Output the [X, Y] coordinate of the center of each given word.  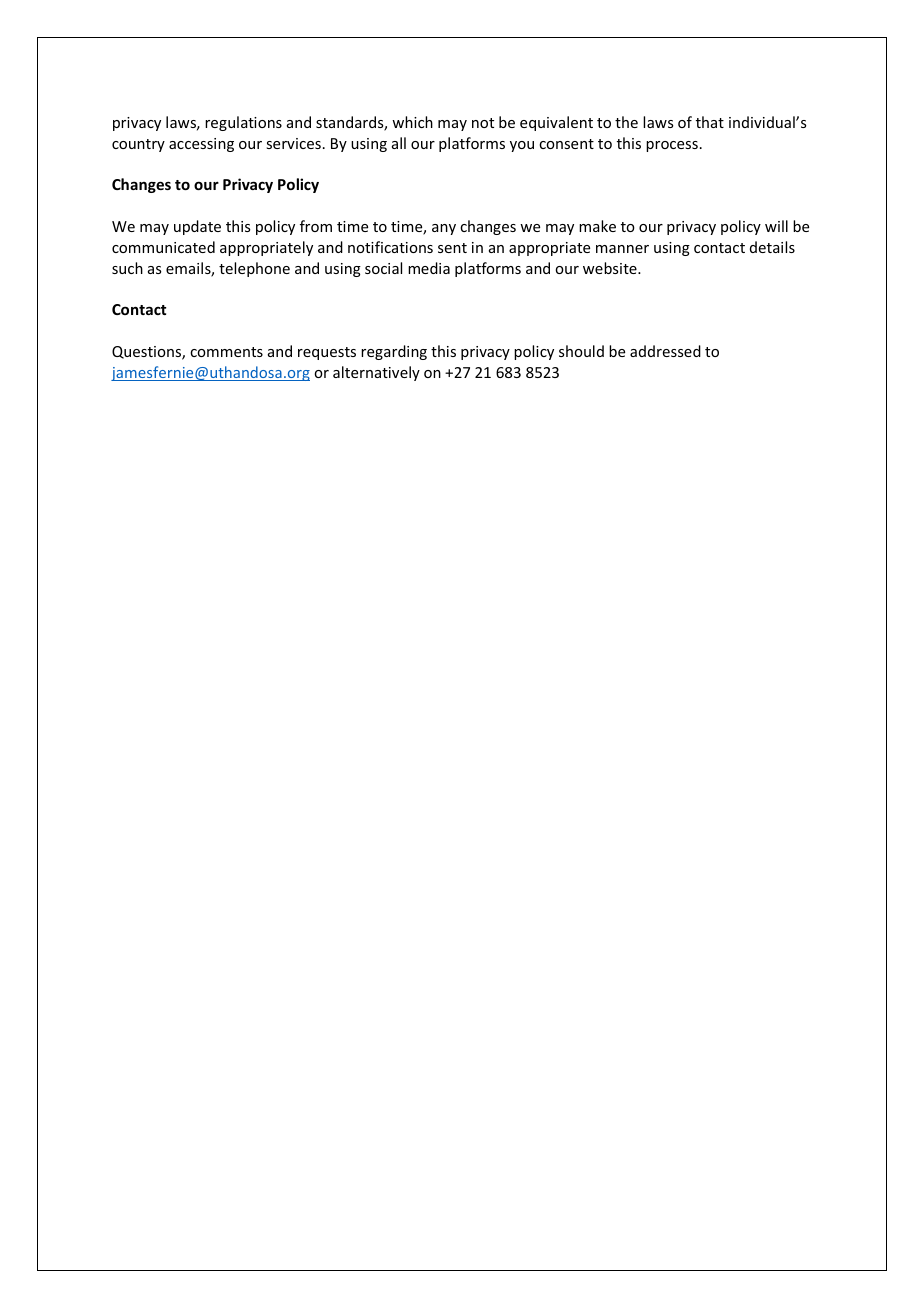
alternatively [376, 373]
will [776, 226]
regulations [243, 123]
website [611, 268]
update [197, 227]
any [444, 229]
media [429, 268]
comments [226, 352]
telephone [254, 269]
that [710, 122]
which [412, 122]
